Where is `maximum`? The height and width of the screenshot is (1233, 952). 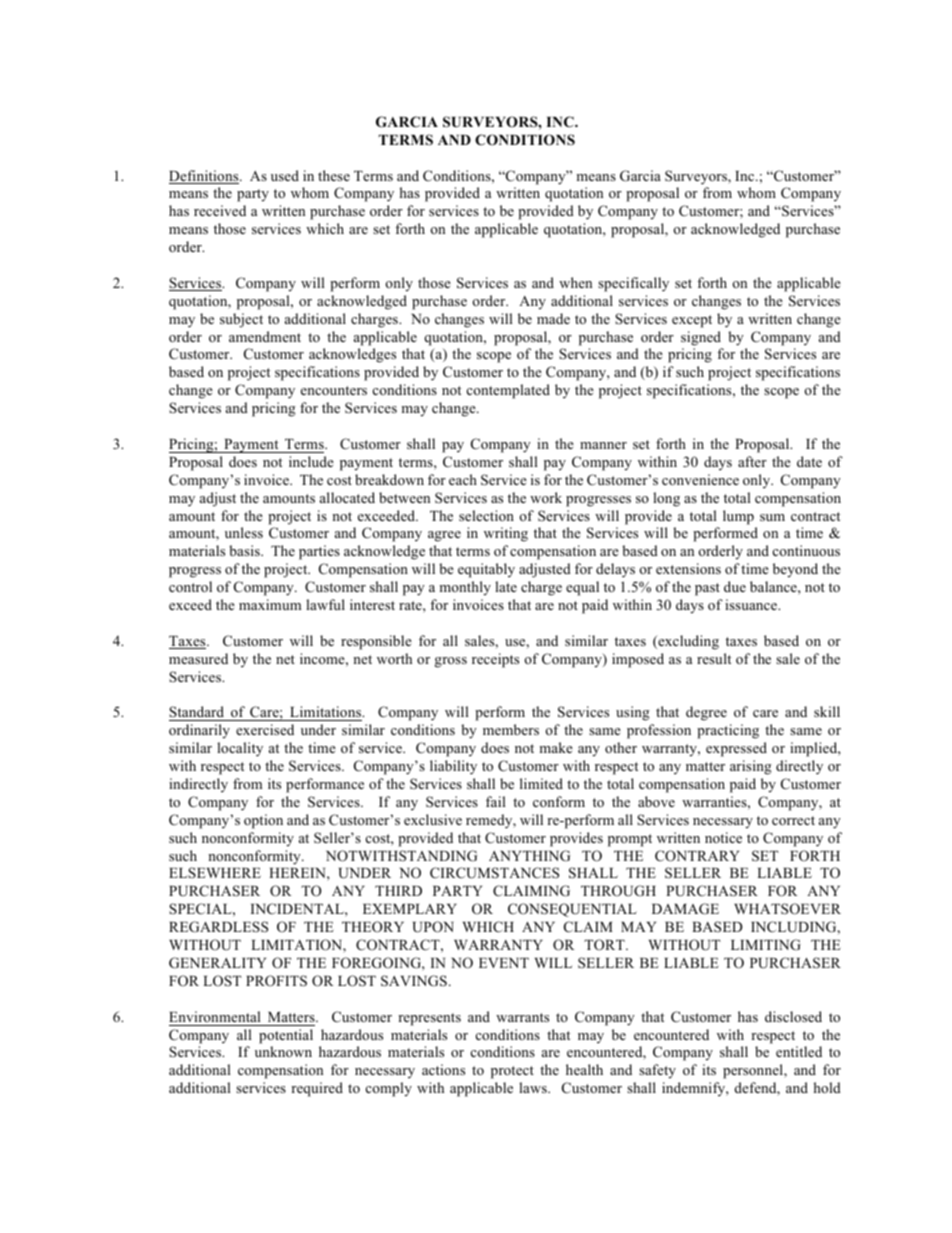 maximum is located at coordinates (270, 604).
